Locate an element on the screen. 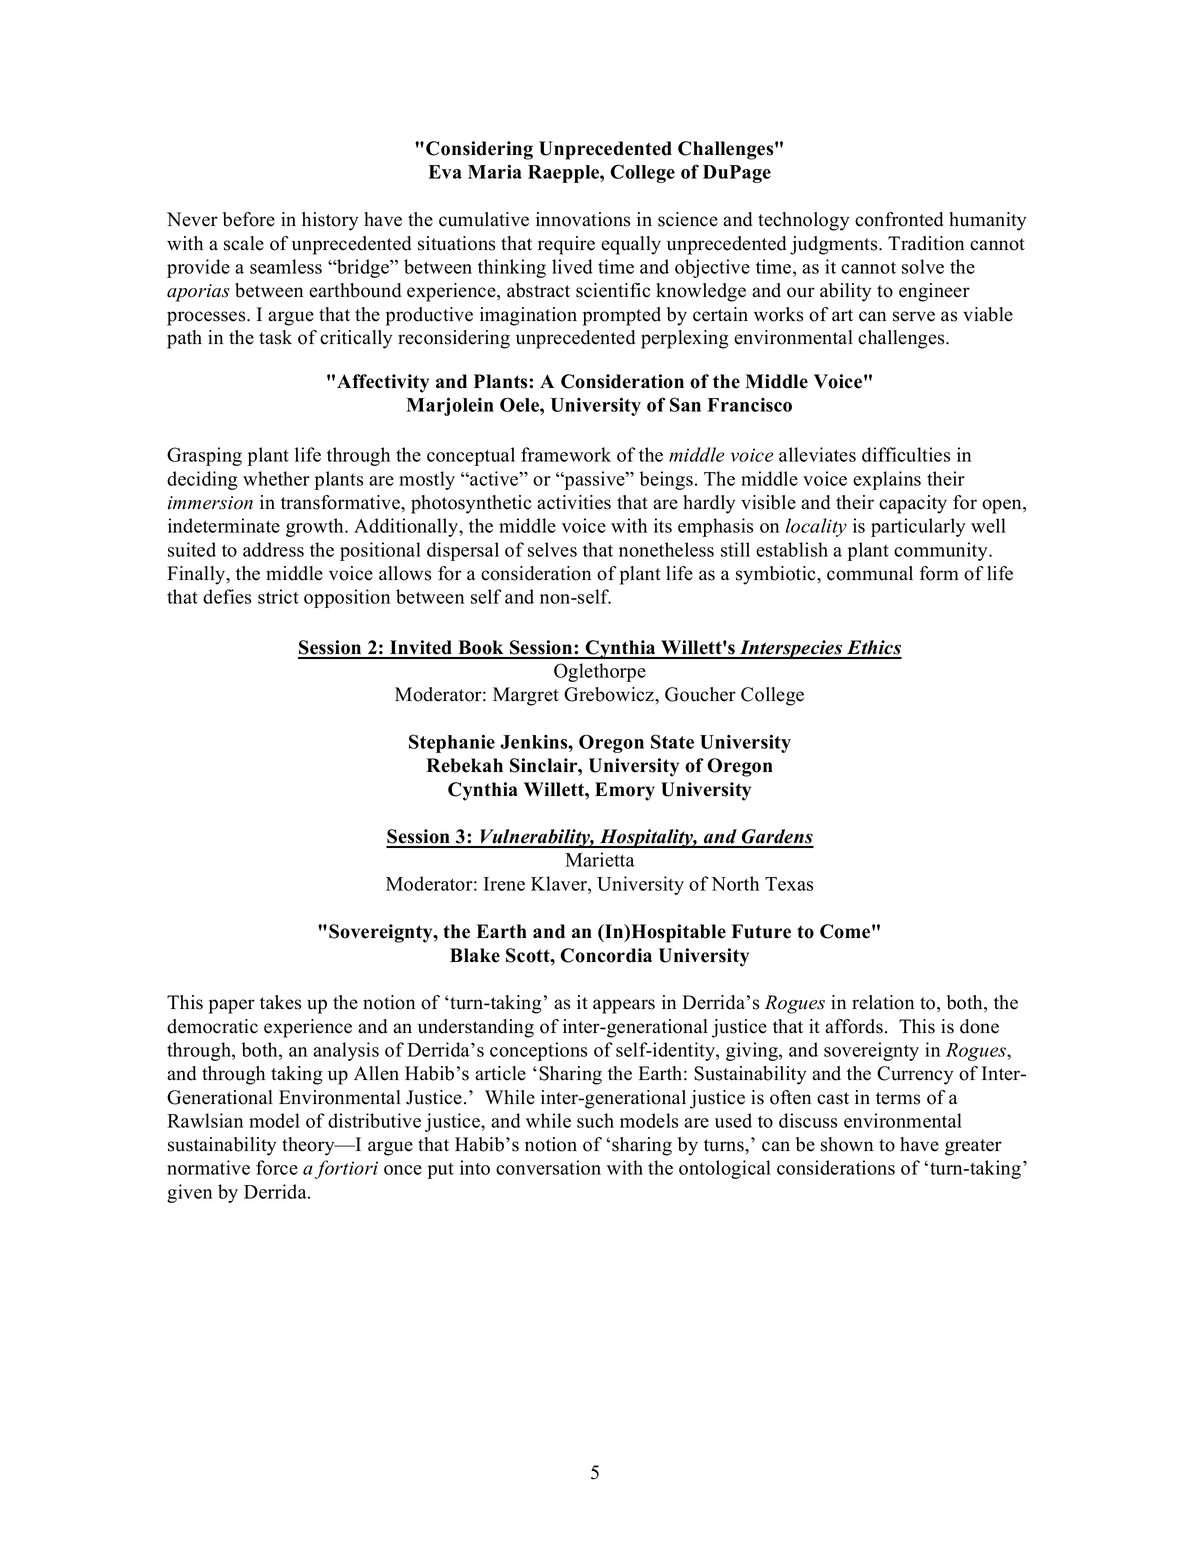 Image resolution: width=1201 pixels, height=1554 pixels. particularly is located at coordinates (918, 527).
